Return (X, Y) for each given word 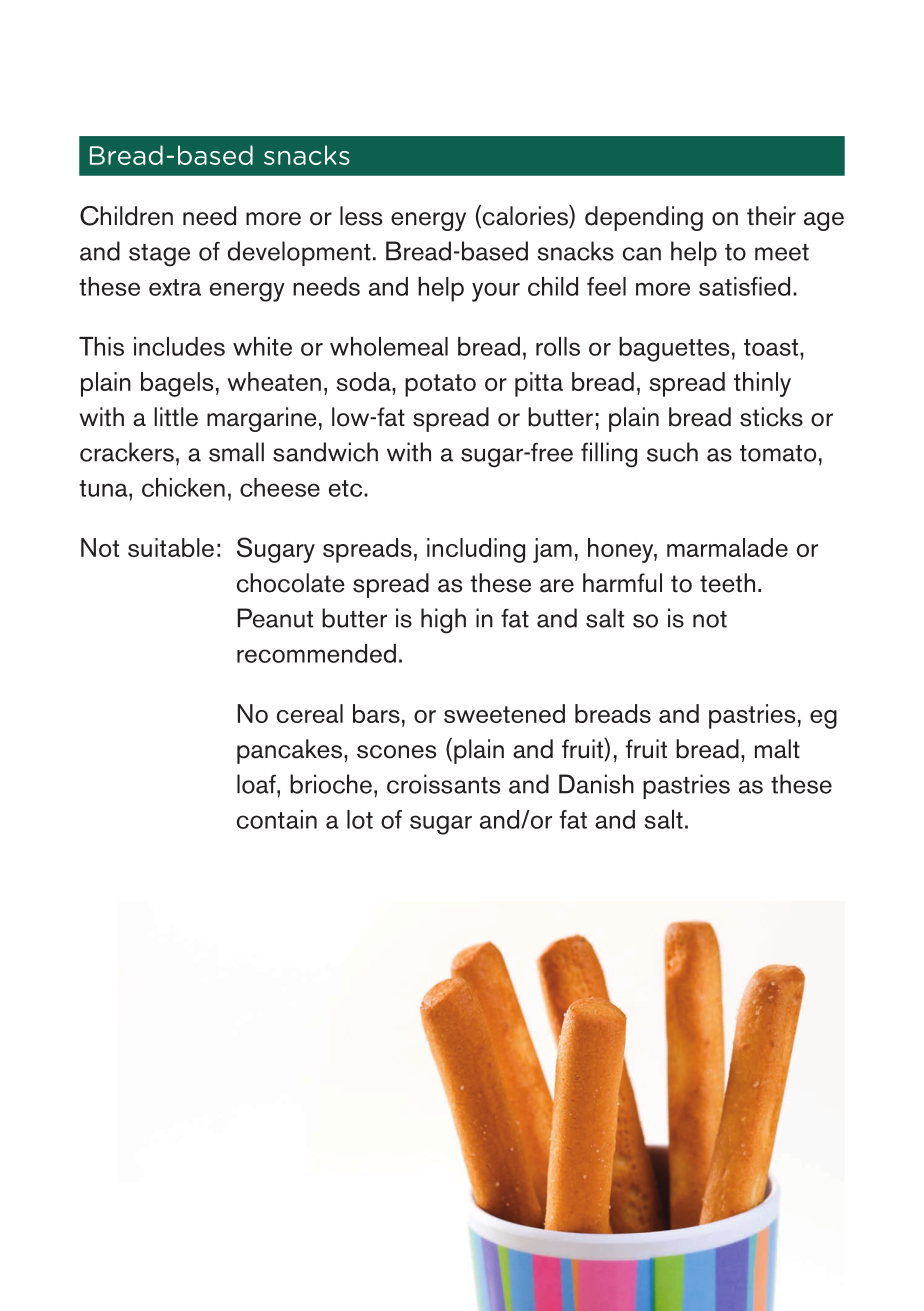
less (361, 216)
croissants (443, 784)
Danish (596, 784)
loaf (257, 784)
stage (159, 255)
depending (644, 218)
